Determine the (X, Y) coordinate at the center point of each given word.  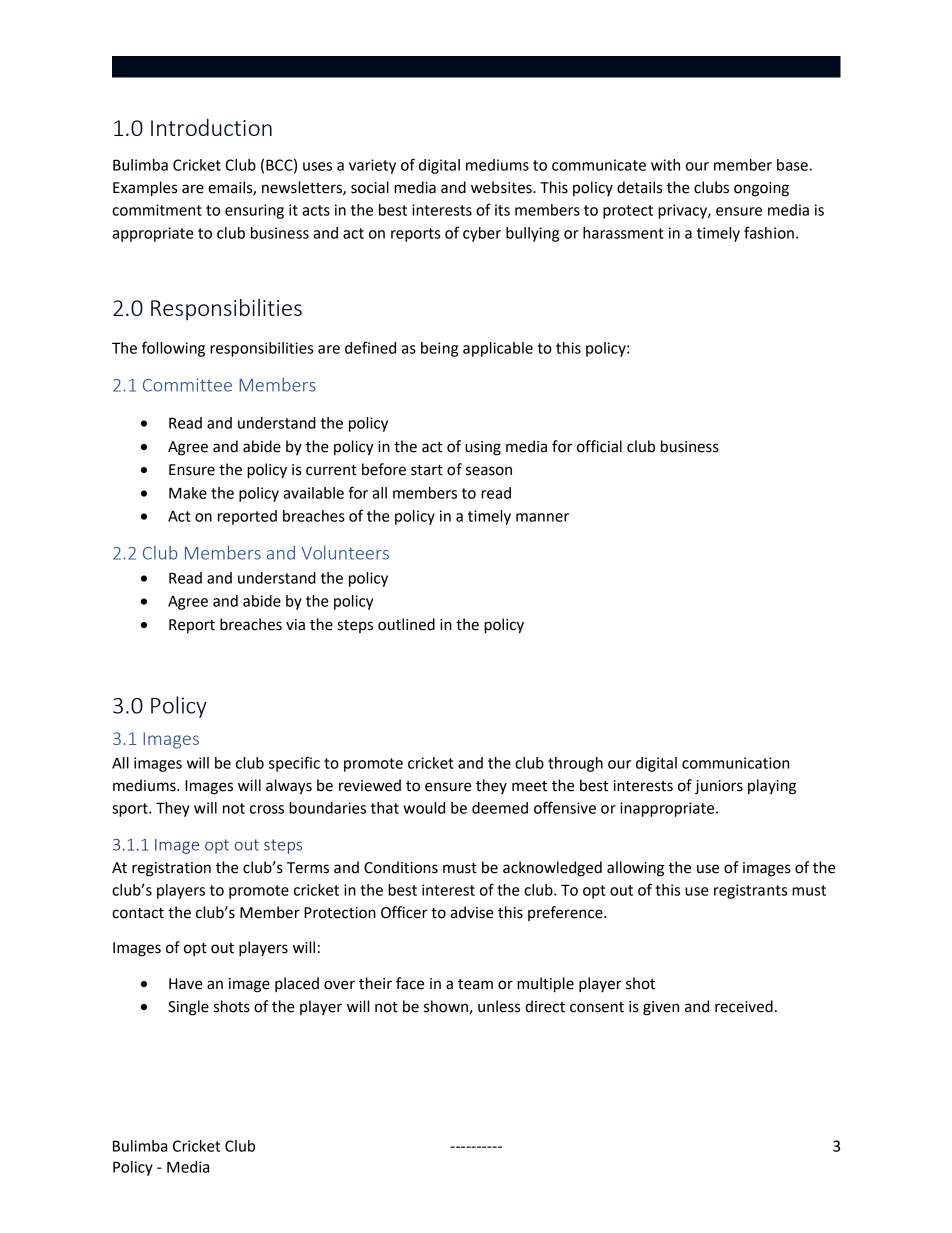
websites (502, 187)
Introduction (211, 127)
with (665, 165)
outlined (406, 624)
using (483, 448)
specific (294, 764)
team (475, 984)
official (599, 446)
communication (735, 763)
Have (186, 984)
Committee (187, 385)
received (744, 1006)
